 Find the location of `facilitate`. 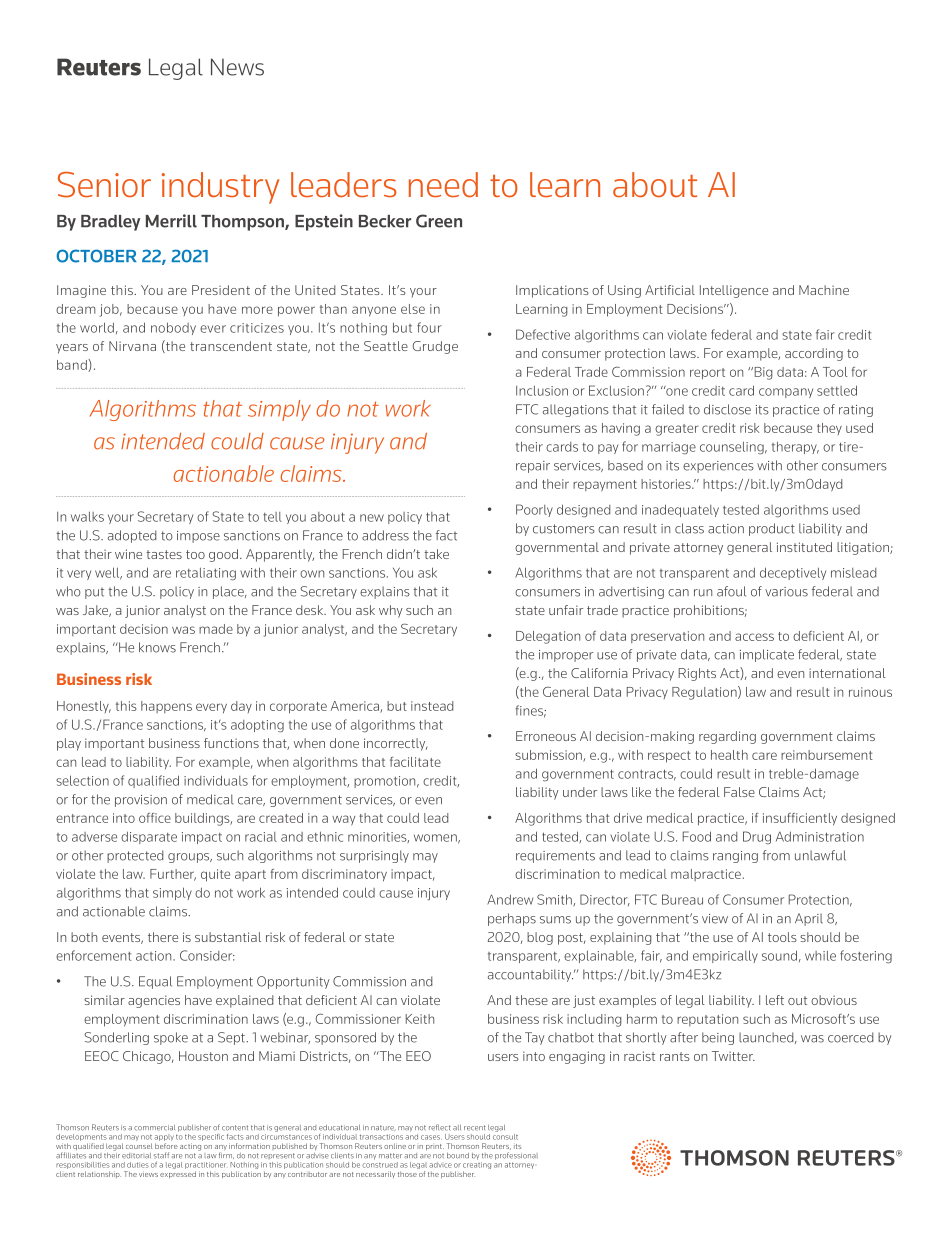

facilitate is located at coordinates (415, 762).
